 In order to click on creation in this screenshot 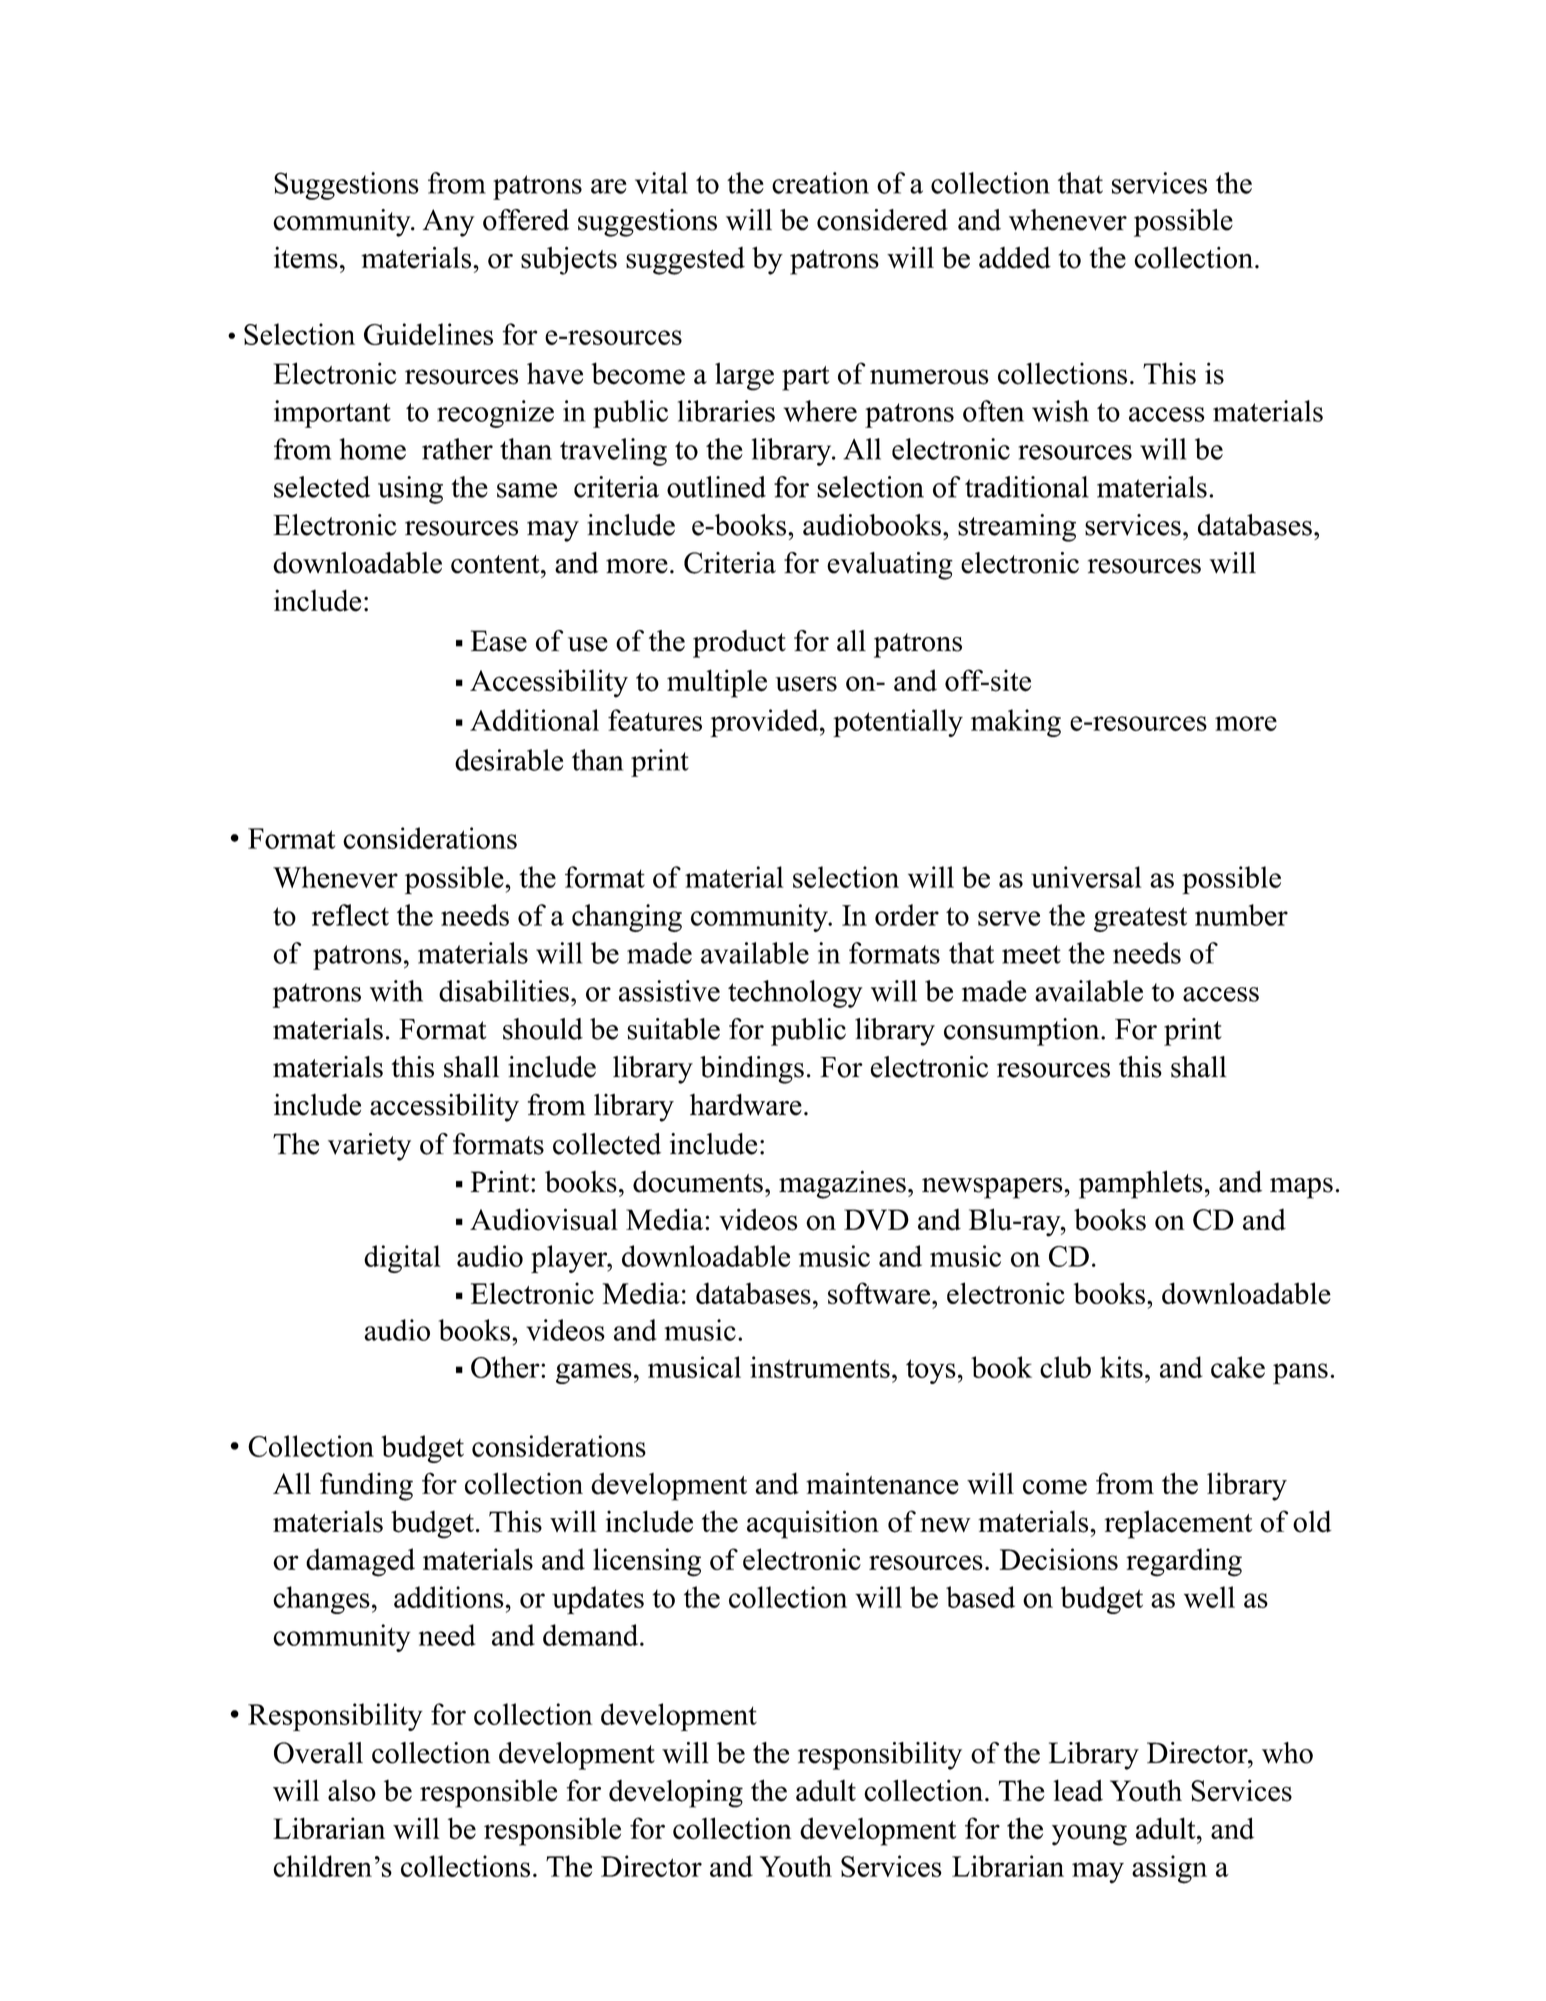, I will do `click(820, 183)`.
